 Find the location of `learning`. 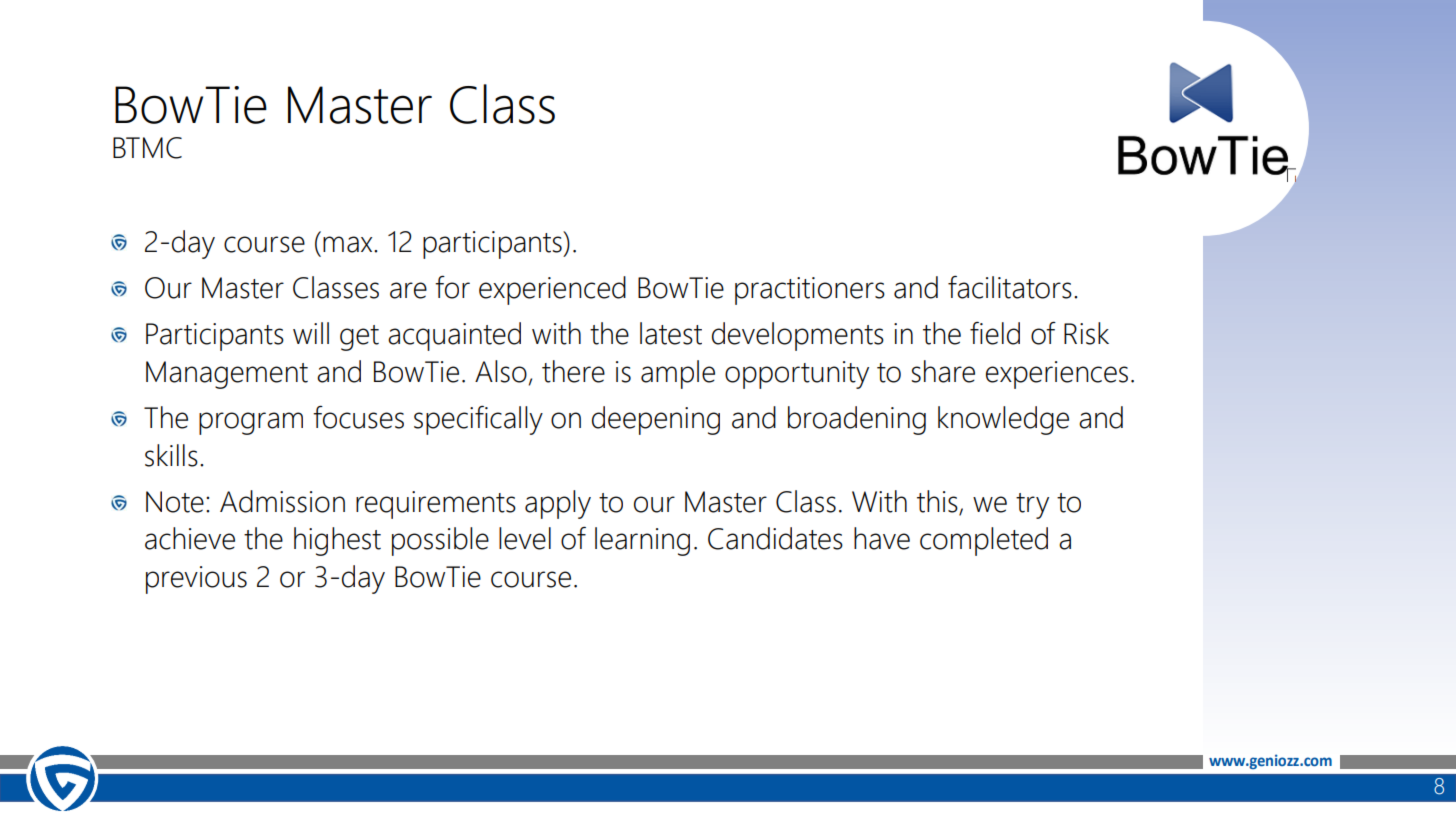

learning is located at coordinates (642, 541).
